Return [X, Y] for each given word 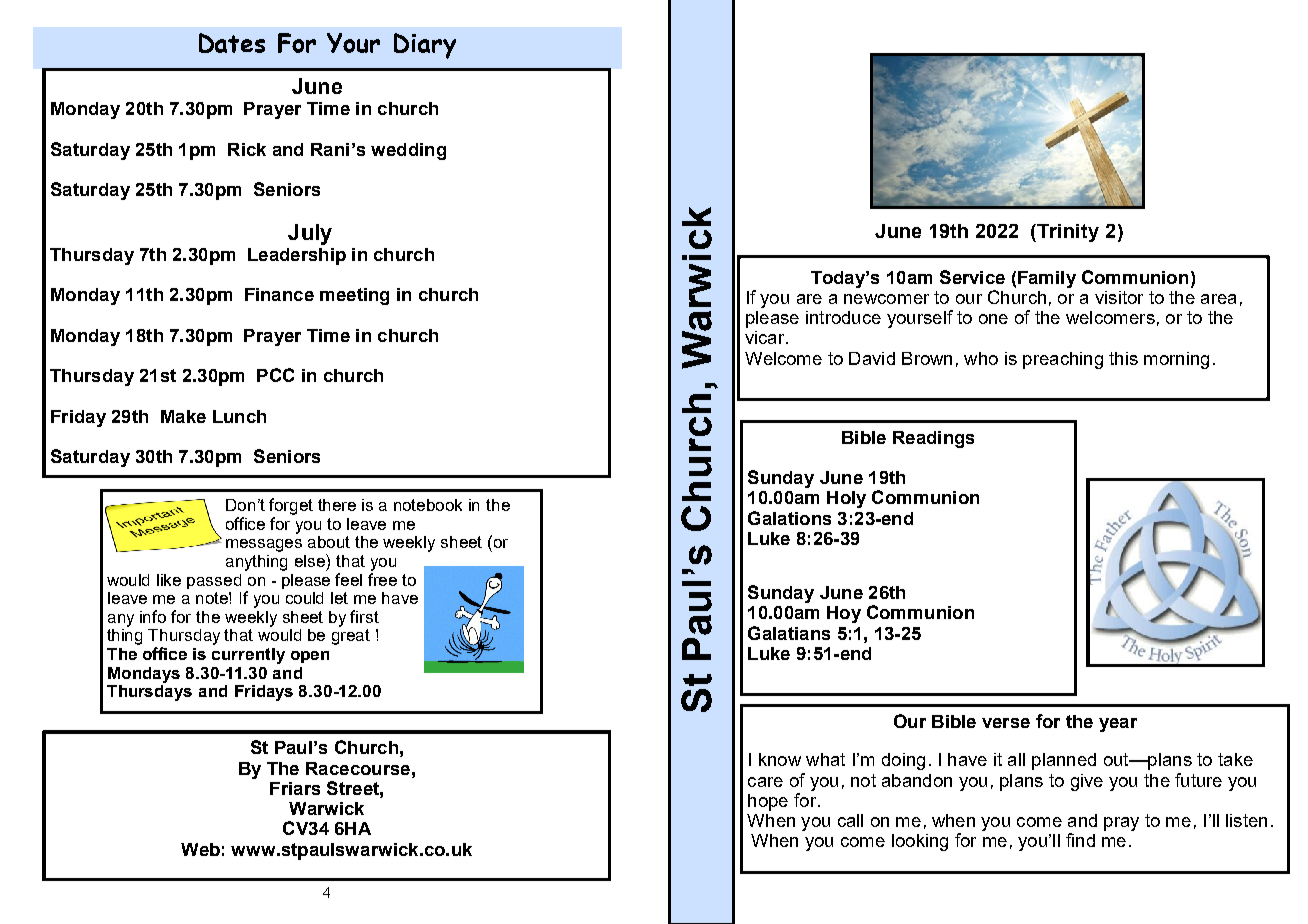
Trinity [1068, 233]
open [310, 657]
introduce [843, 317]
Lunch [239, 416]
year [1118, 725]
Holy [846, 499]
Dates [232, 43]
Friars [295, 788]
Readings [933, 439]
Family [1047, 279]
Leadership [297, 256]
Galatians [789, 633]
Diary [425, 46]
